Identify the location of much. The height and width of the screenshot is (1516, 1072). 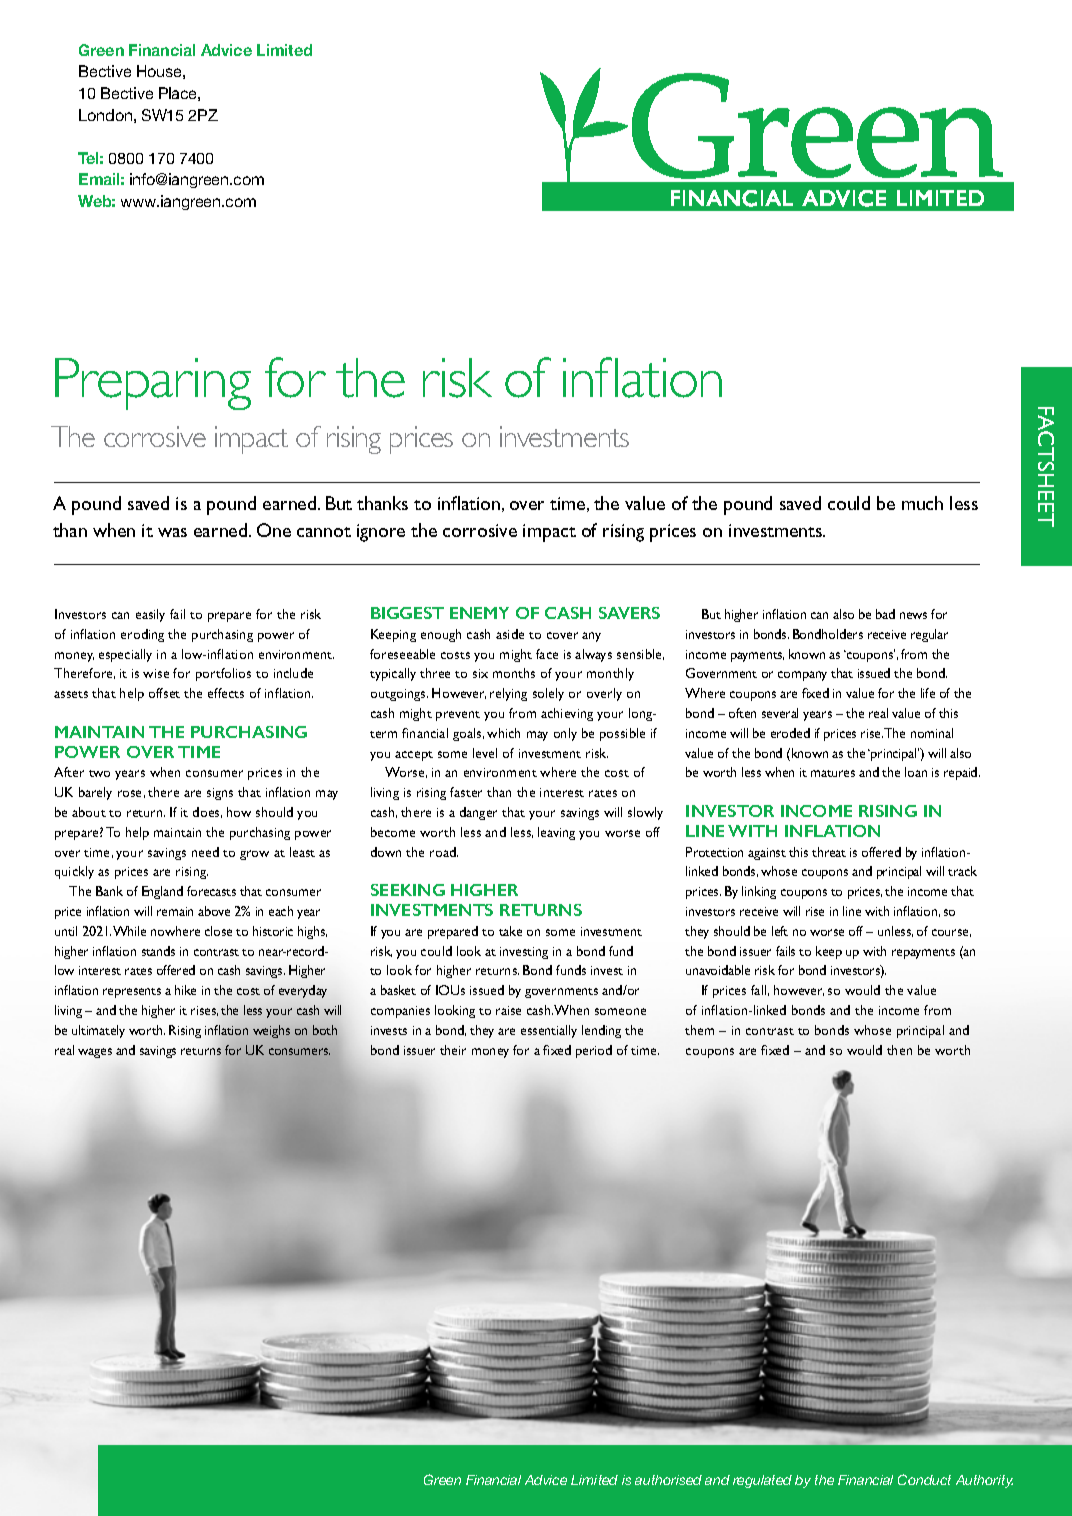
(922, 503).
